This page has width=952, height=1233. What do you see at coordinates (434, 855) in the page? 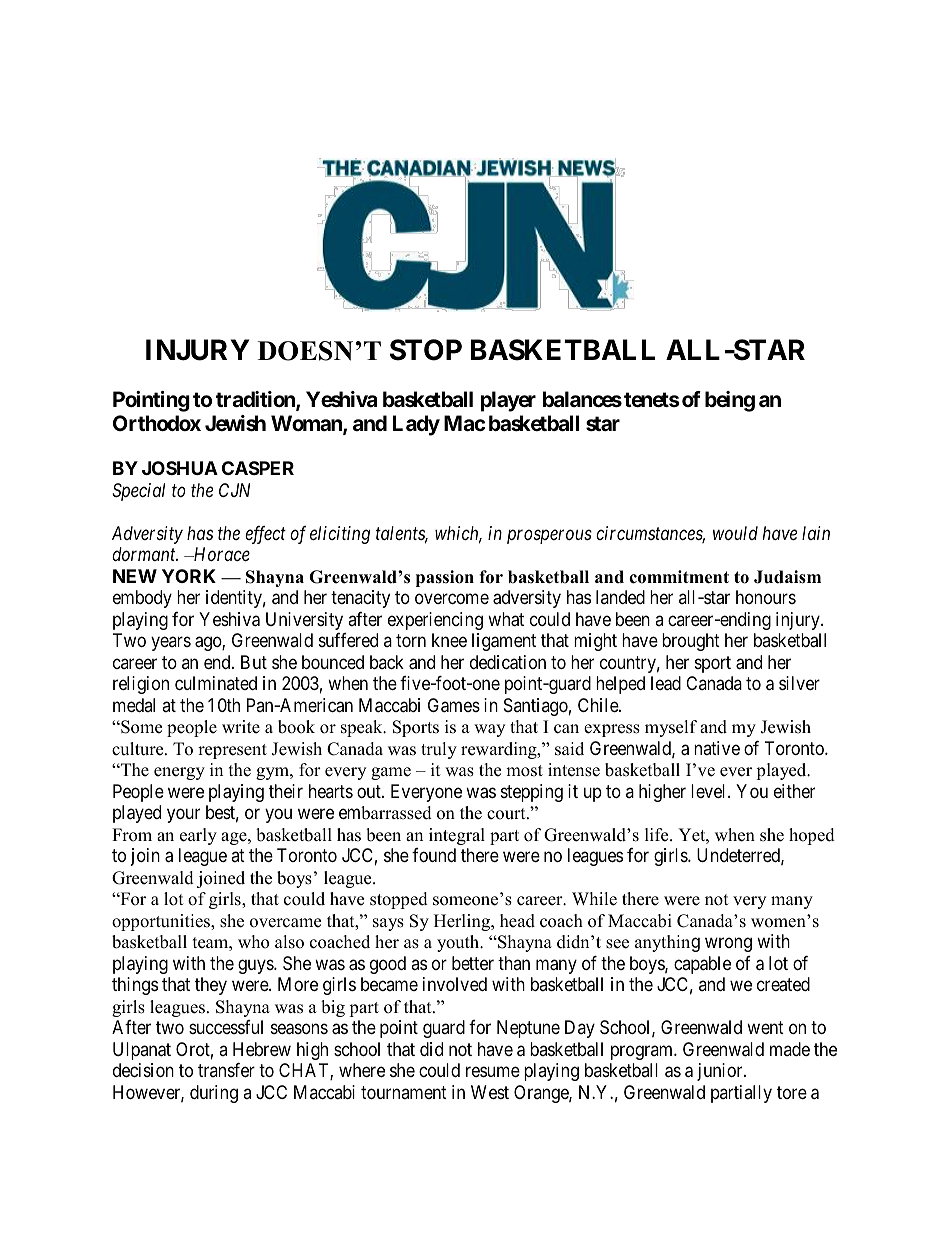
I see `found` at bounding box center [434, 855].
